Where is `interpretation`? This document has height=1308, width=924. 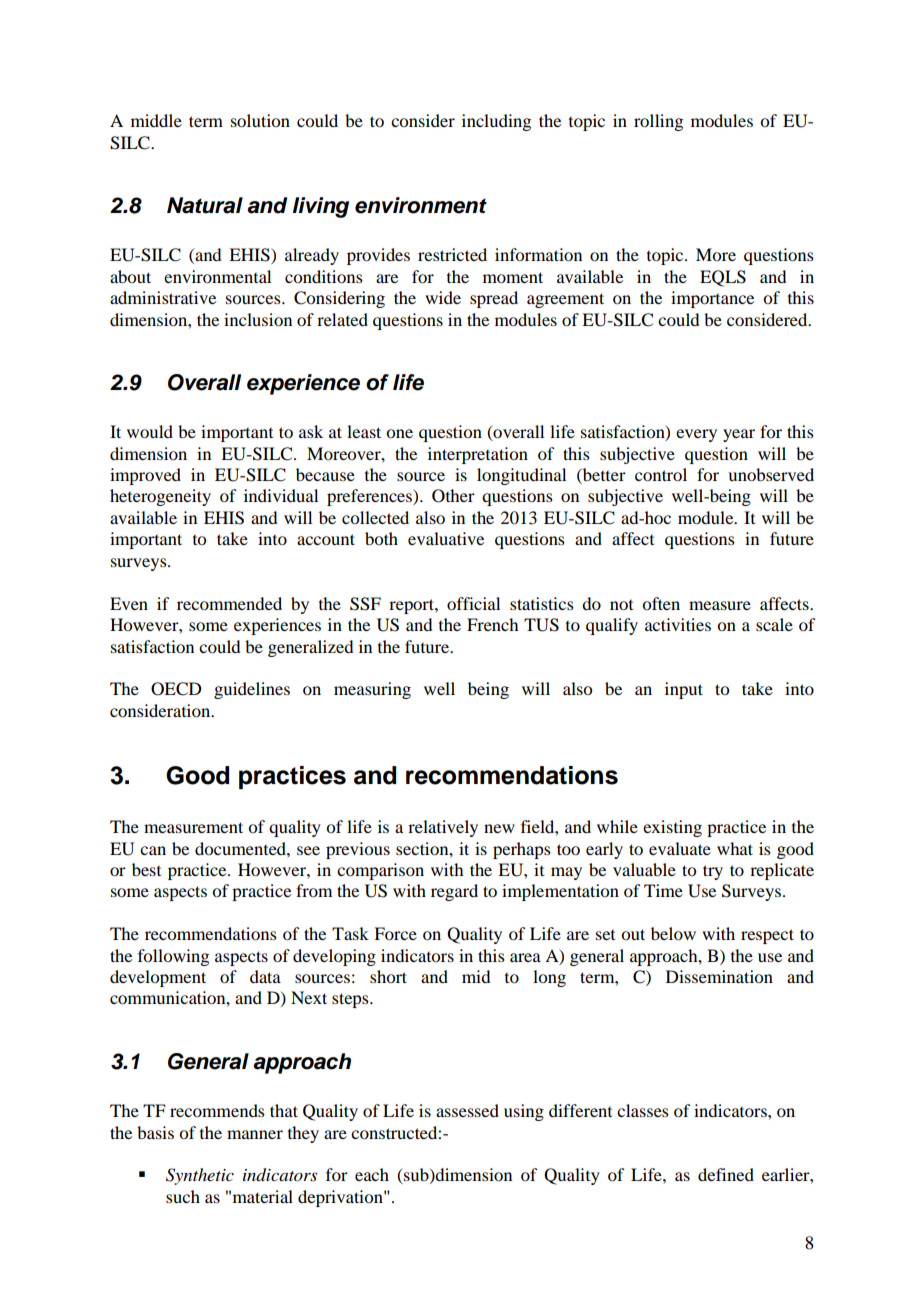
interpretation is located at coordinates (478, 455).
